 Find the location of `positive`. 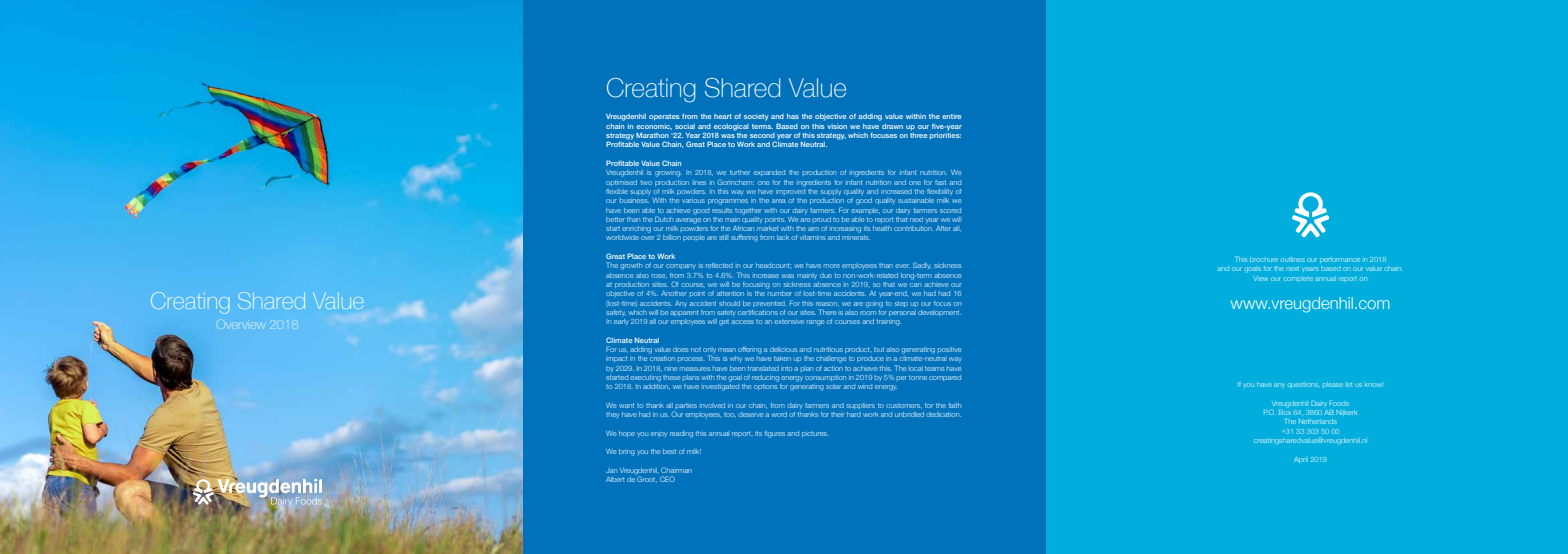

positive is located at coordinates (949, 349).
